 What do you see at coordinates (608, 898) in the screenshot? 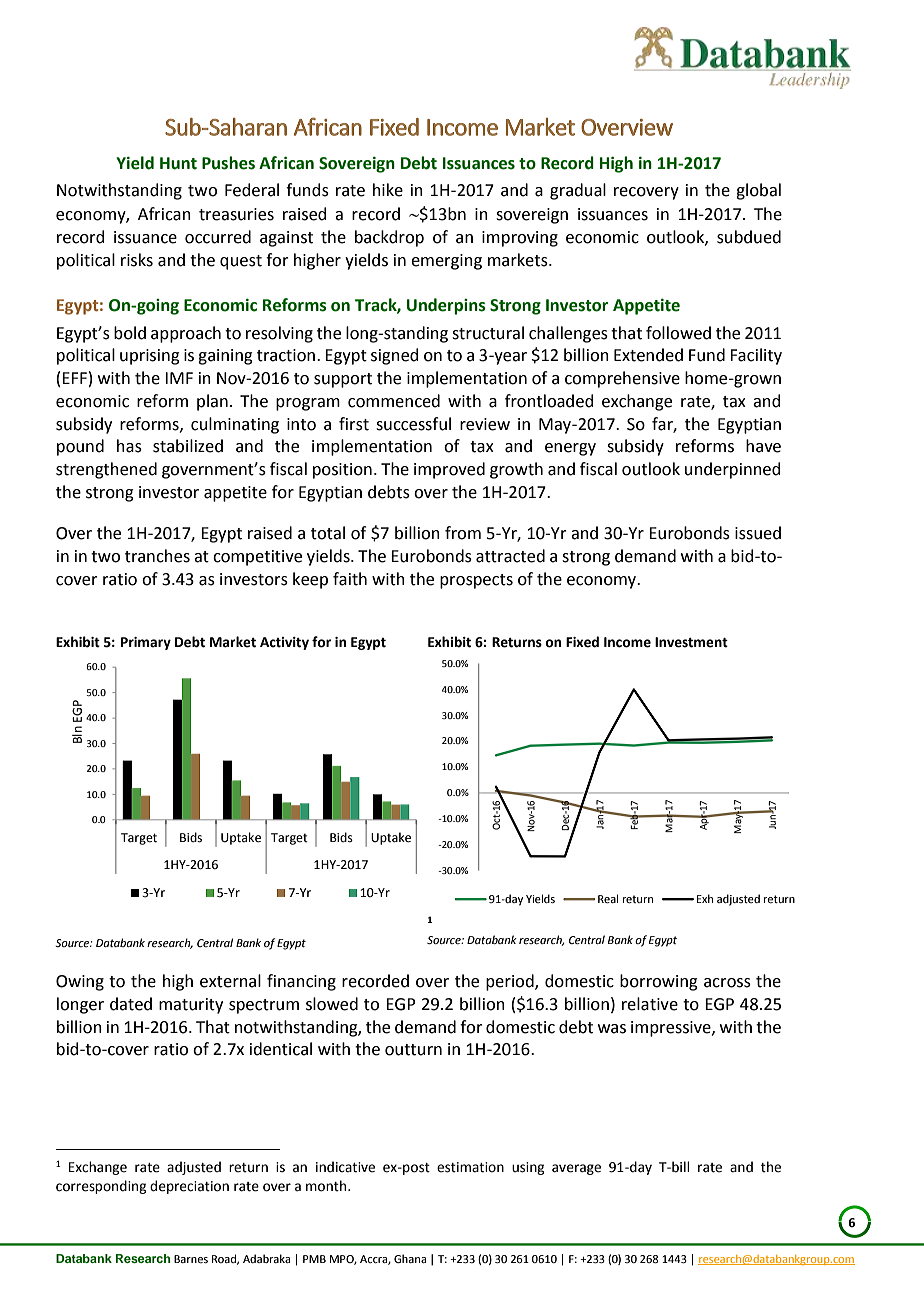
I see `Real` at bounding box center [608, 898].
